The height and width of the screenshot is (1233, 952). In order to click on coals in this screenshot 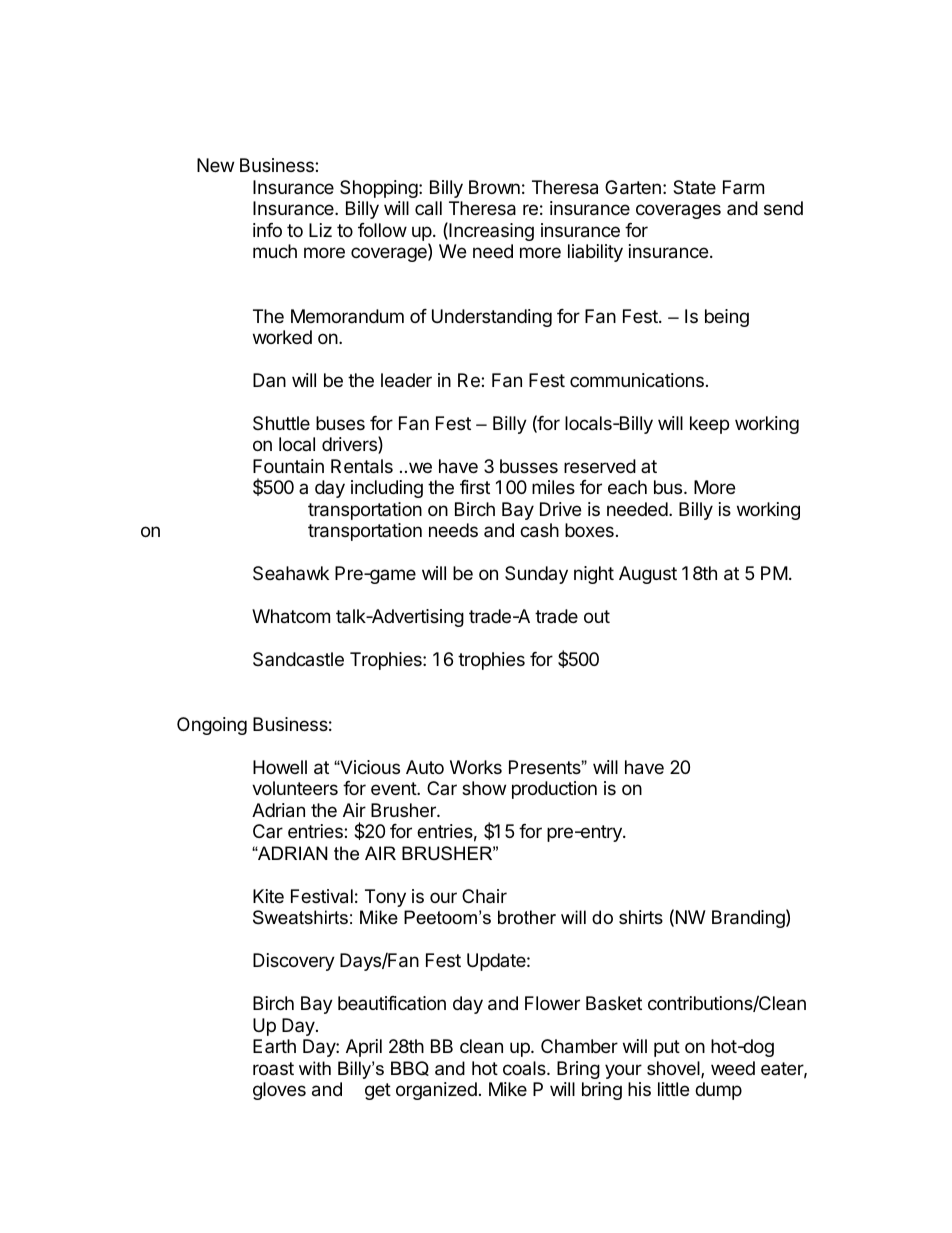, I will do `click(525, 1068)`.
